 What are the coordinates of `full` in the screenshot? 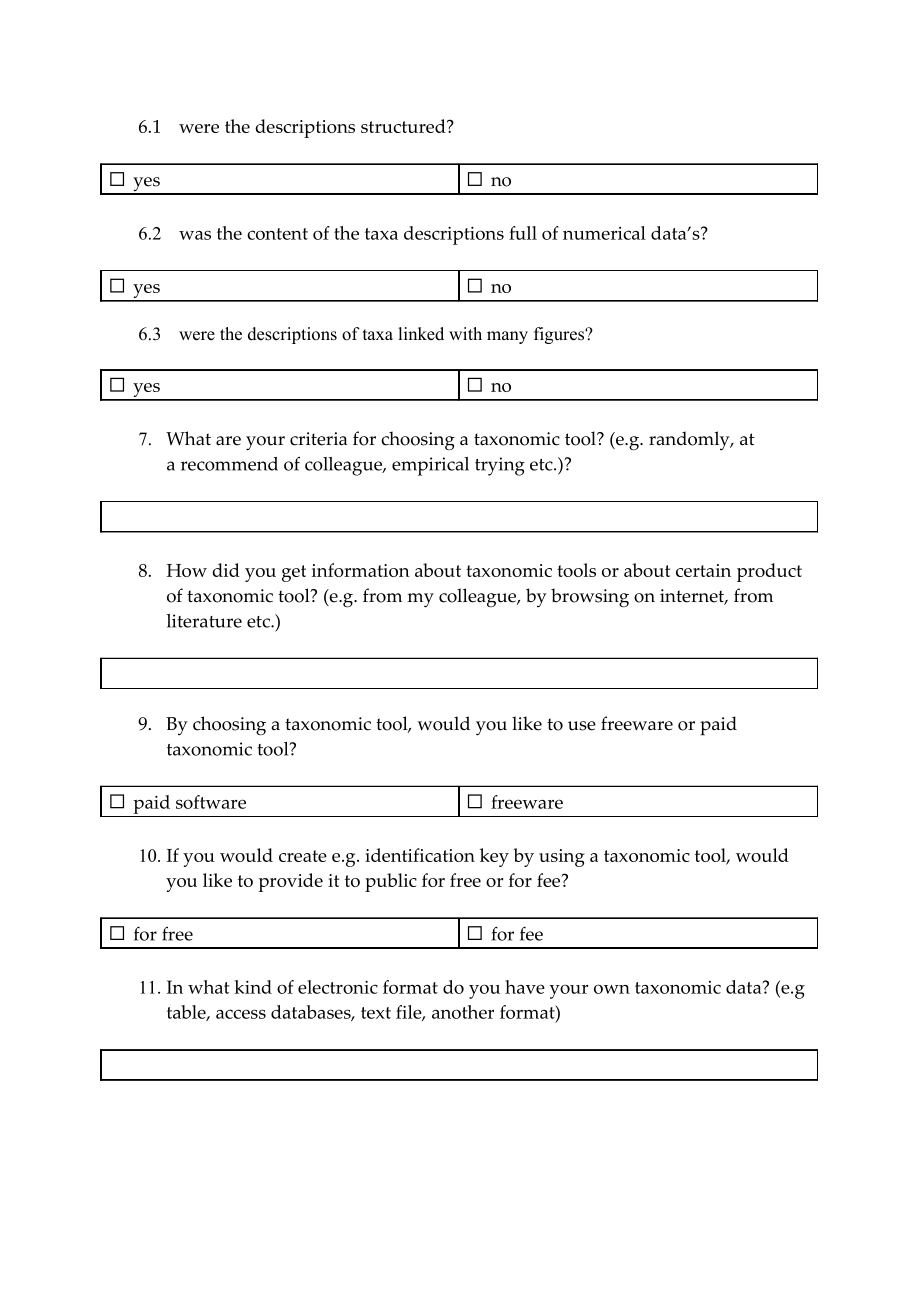 It's located at (523, 233).
